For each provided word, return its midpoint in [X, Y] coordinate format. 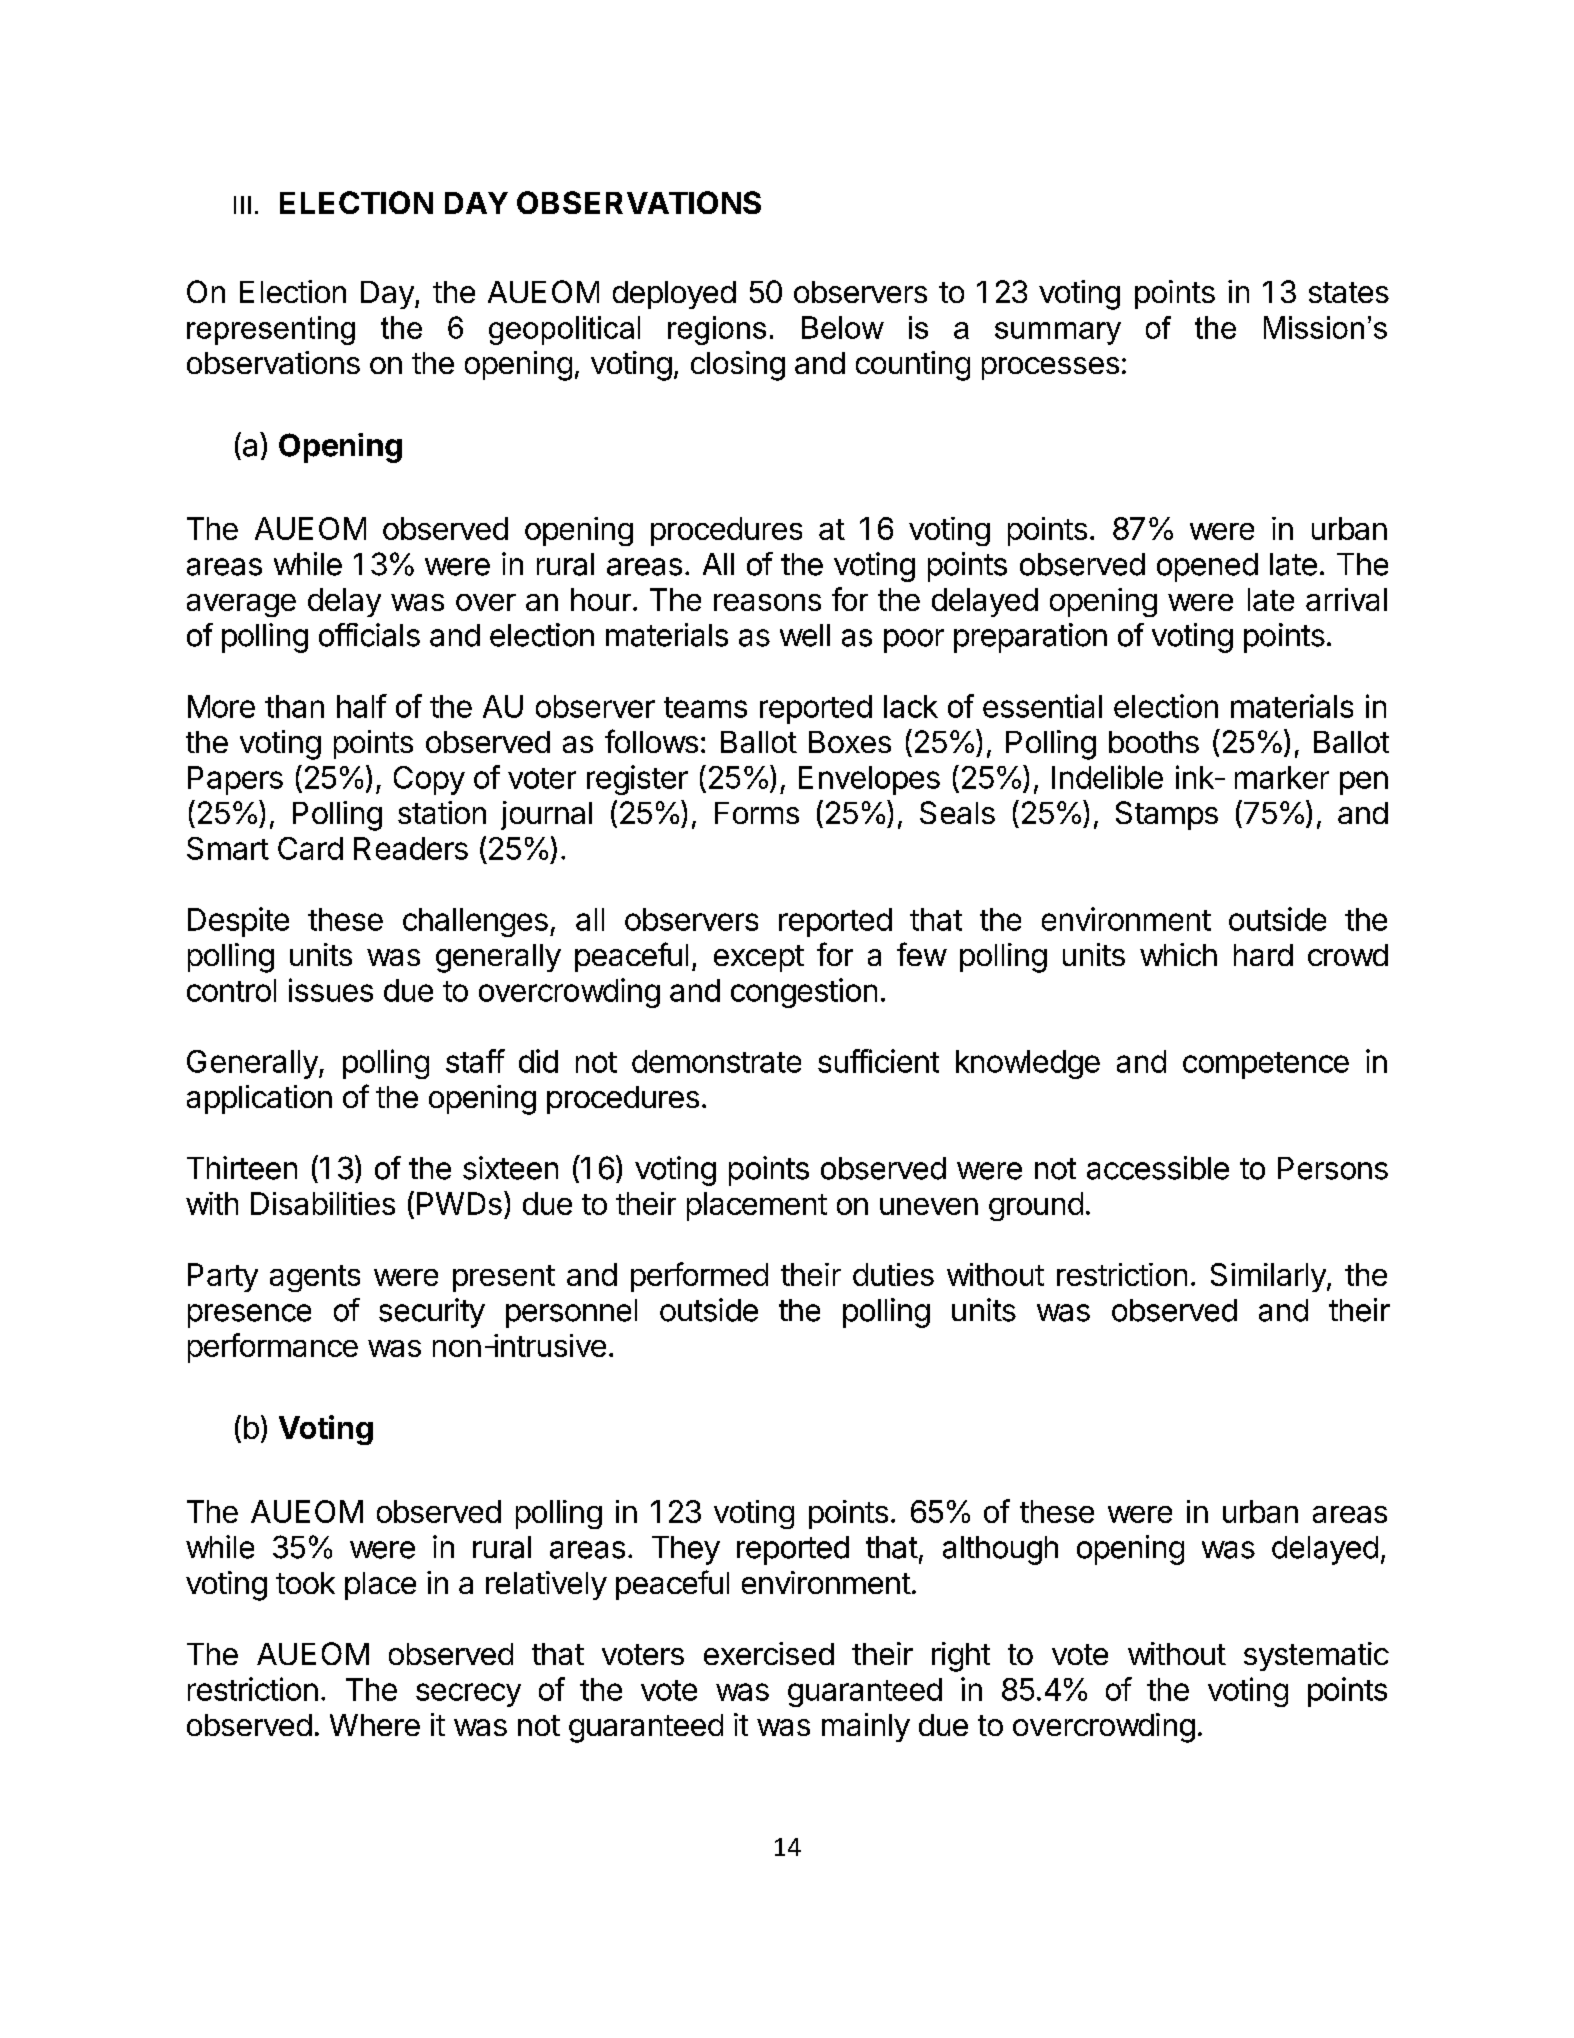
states [1349, 292]
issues [331, 990]
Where [375, 1725]
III [242, 205]
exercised [769, 1653]
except [759, 958]
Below [843, 327]
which [1178, 954]
